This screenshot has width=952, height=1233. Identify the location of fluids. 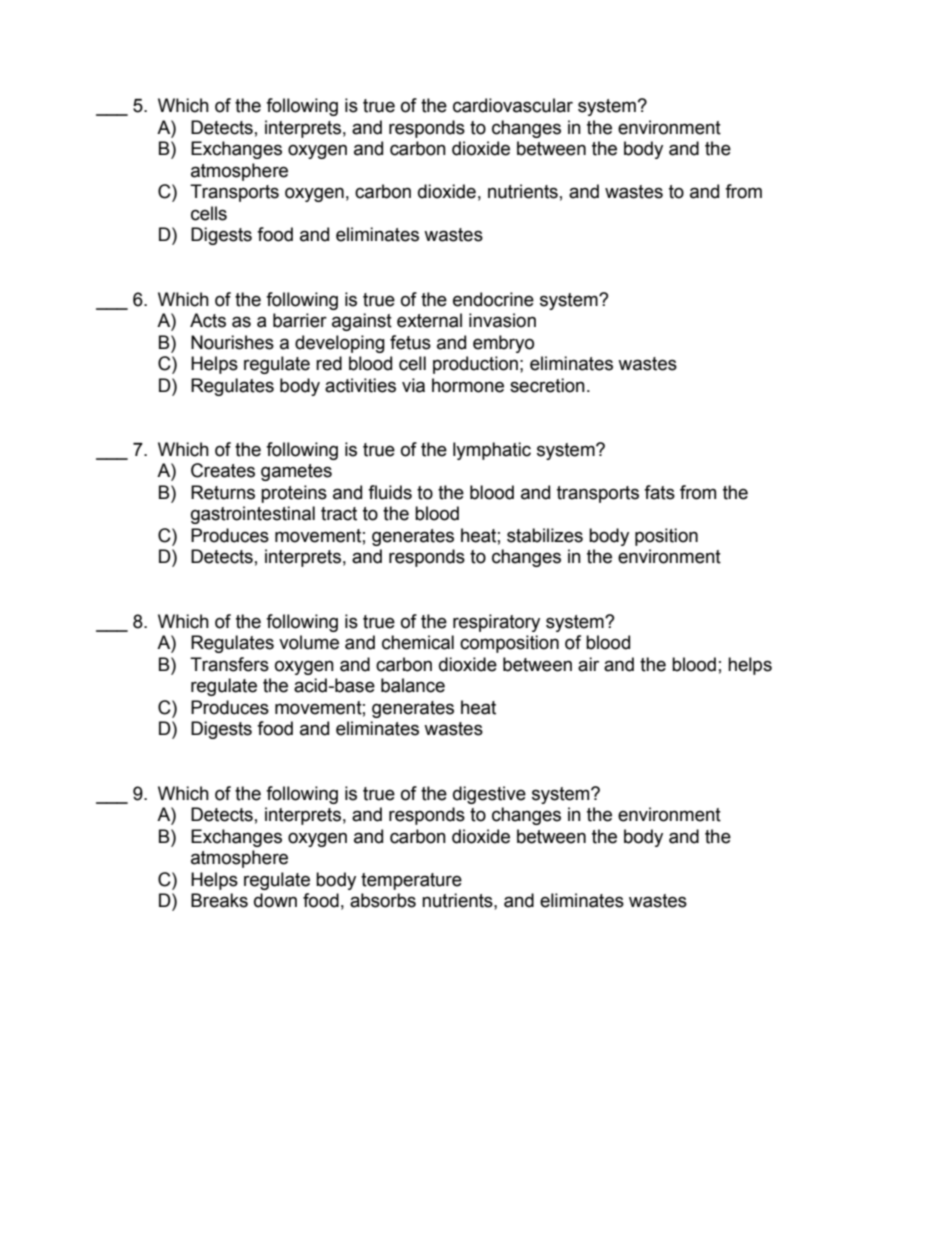
(390, 492).
